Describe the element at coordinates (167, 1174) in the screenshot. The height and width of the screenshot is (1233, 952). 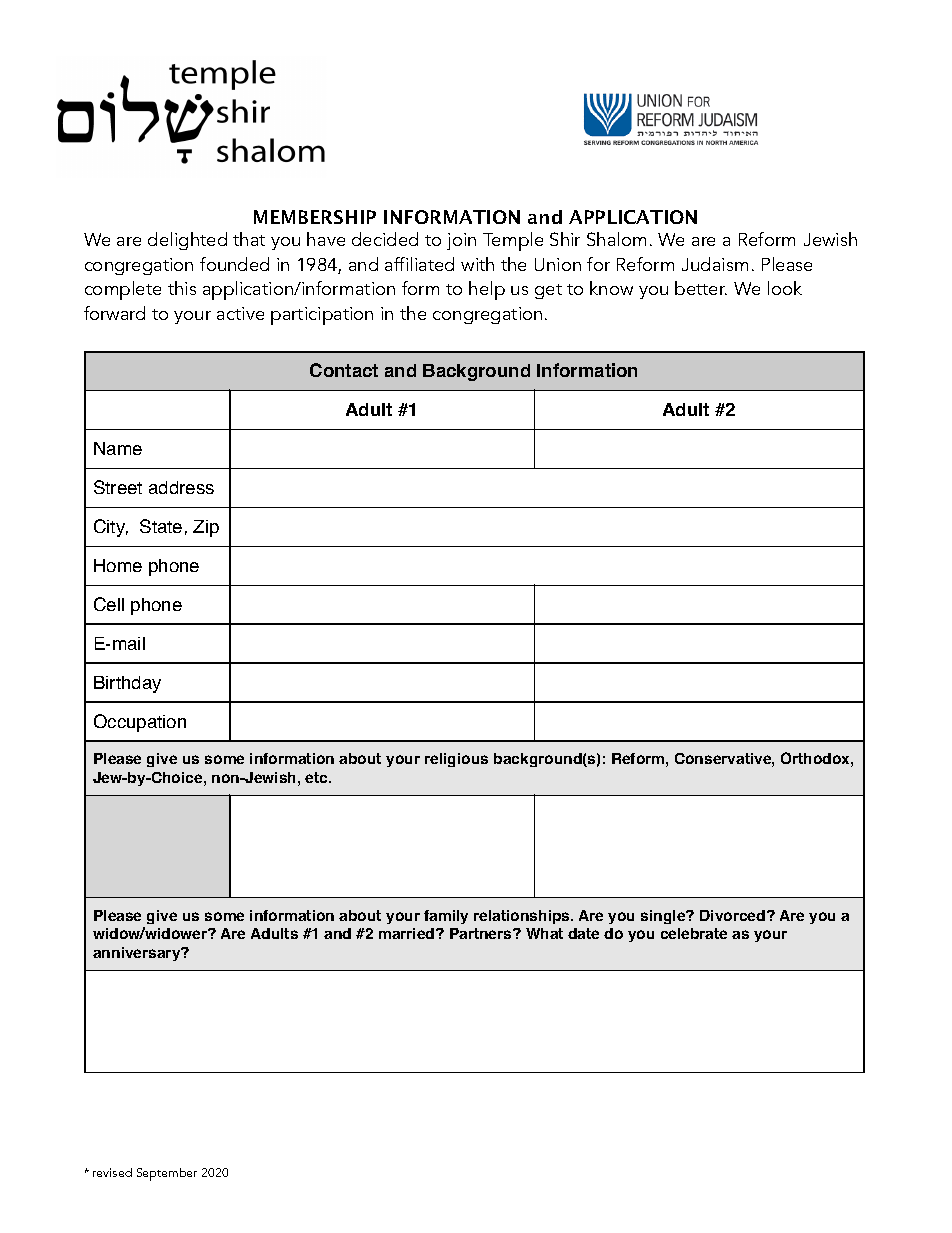
I see `September` at that location.
